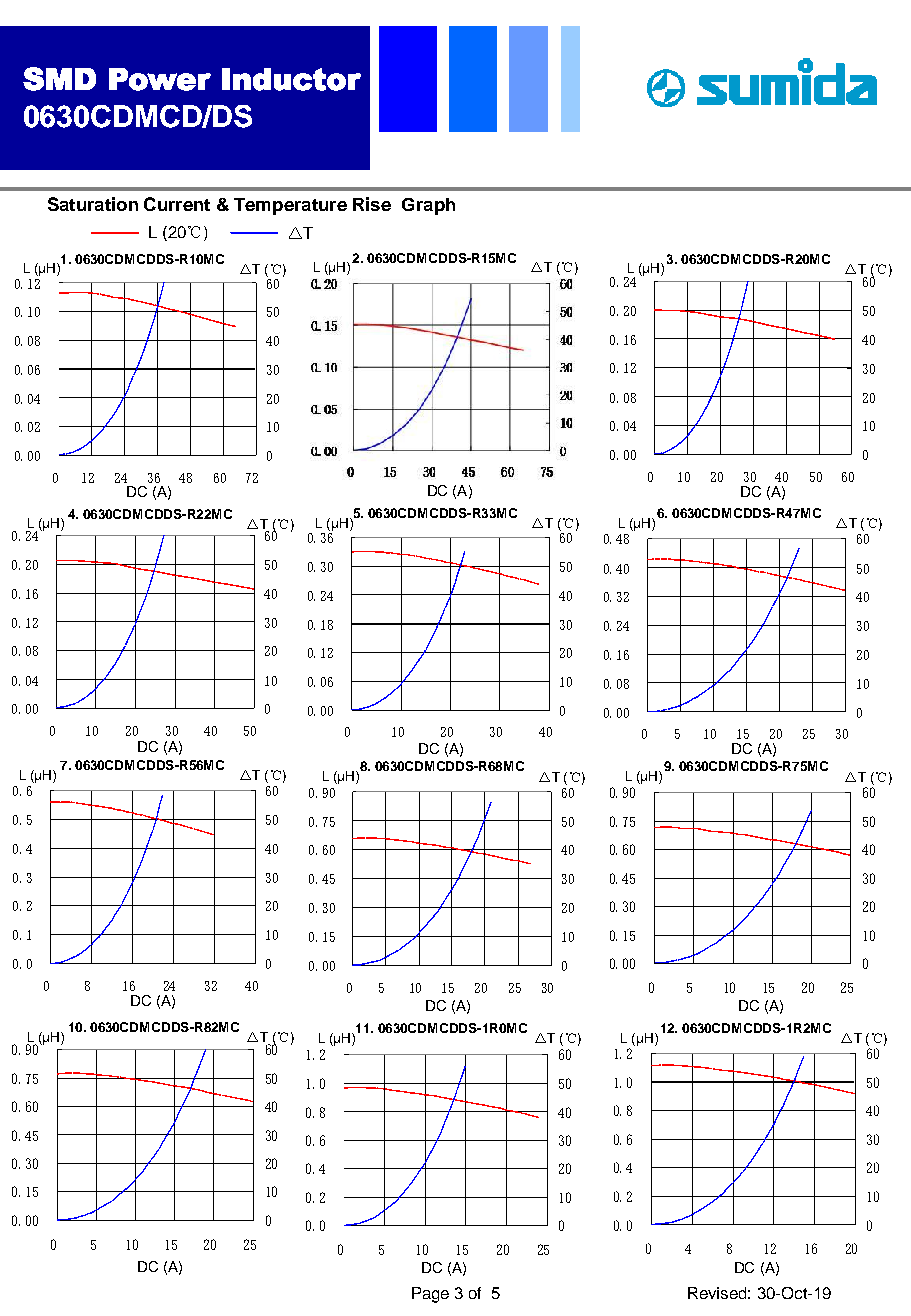 The image size is (911, 1316). What do you see at coordinates (372, 204) in the document?
I see `Rise` at bounding box center [372, 204].
